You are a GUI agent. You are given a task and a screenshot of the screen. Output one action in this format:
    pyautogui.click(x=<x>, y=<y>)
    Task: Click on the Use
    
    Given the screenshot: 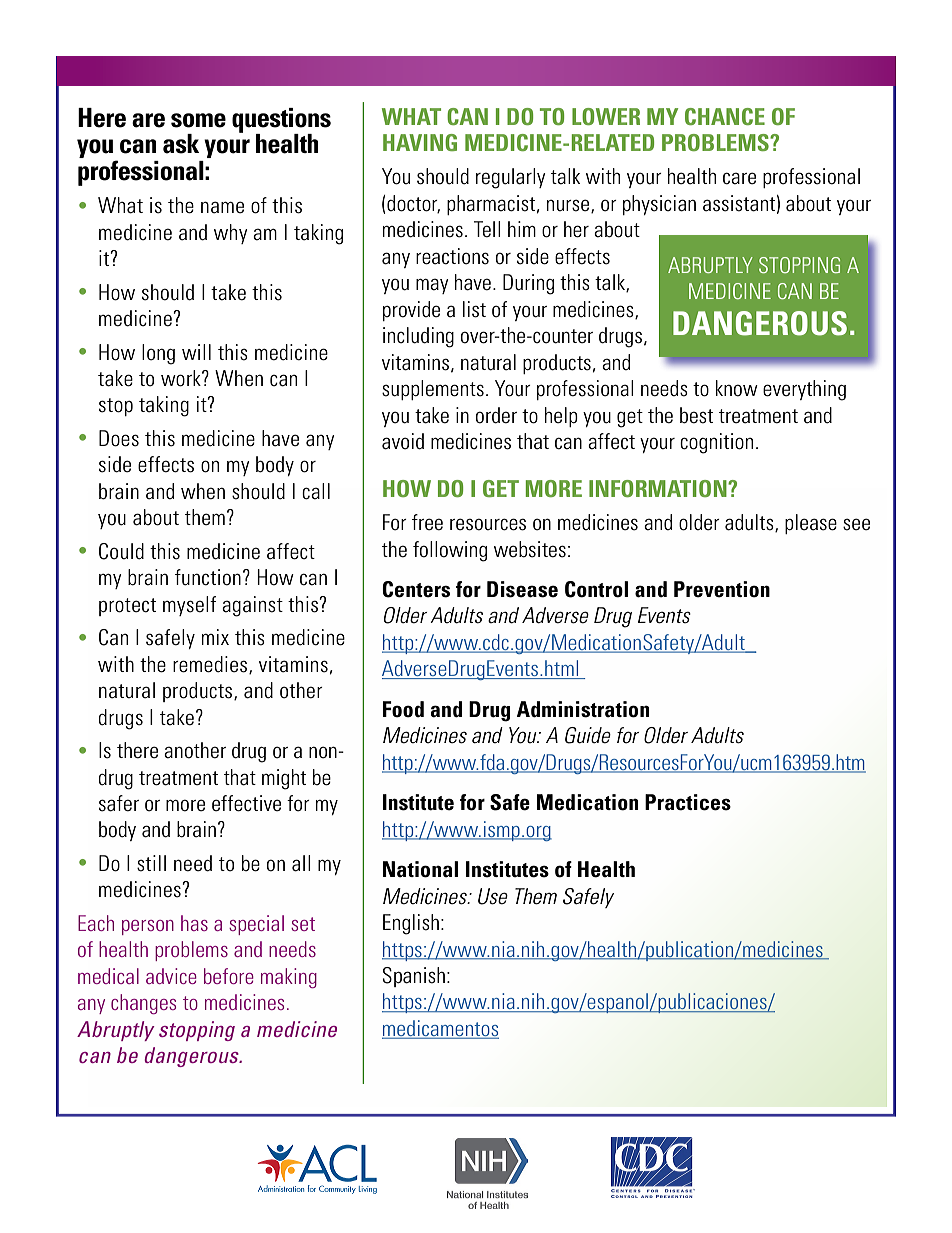 What is the action you would take?
    pyautogui.click(x=493, y=896)
